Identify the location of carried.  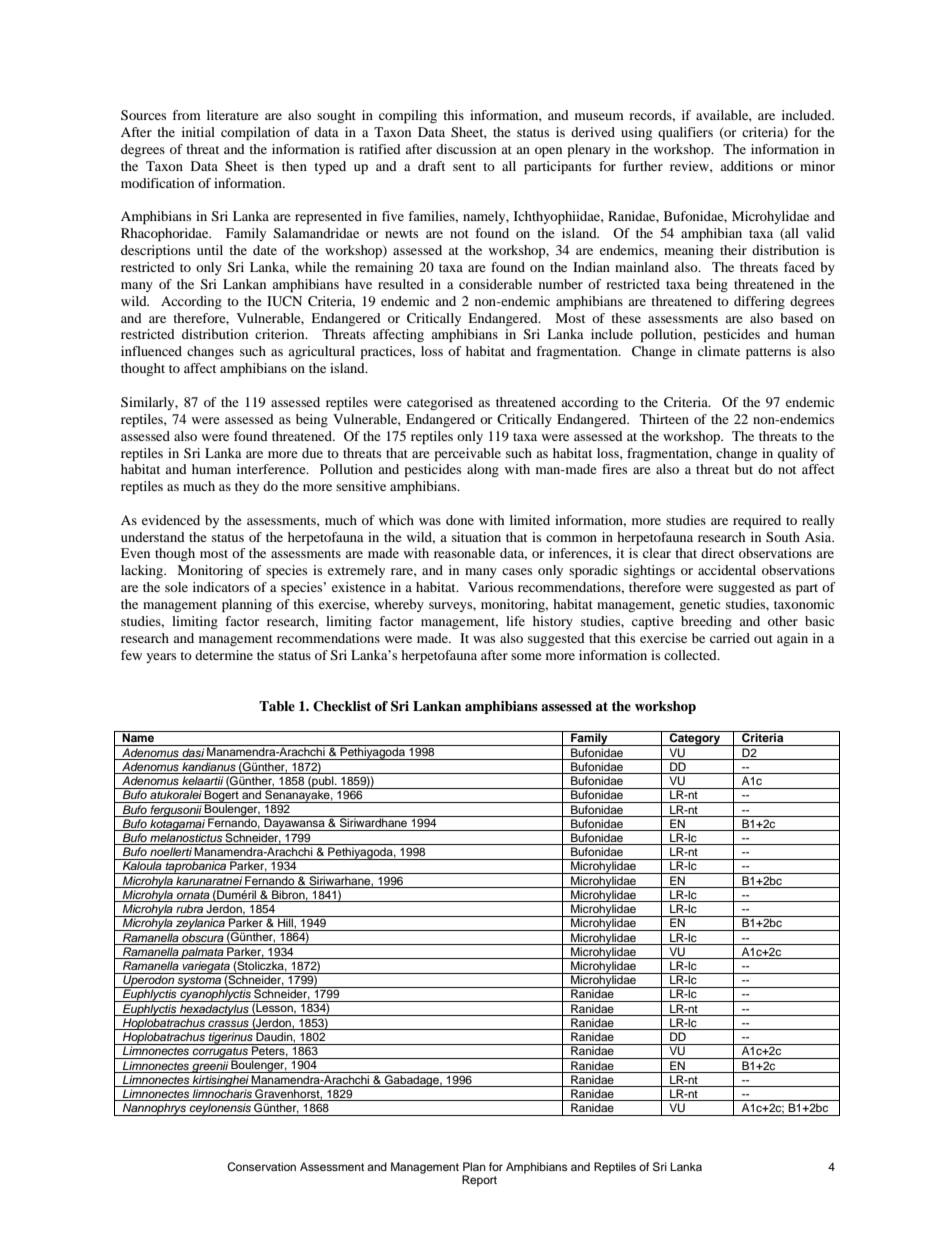
(730, 638).
